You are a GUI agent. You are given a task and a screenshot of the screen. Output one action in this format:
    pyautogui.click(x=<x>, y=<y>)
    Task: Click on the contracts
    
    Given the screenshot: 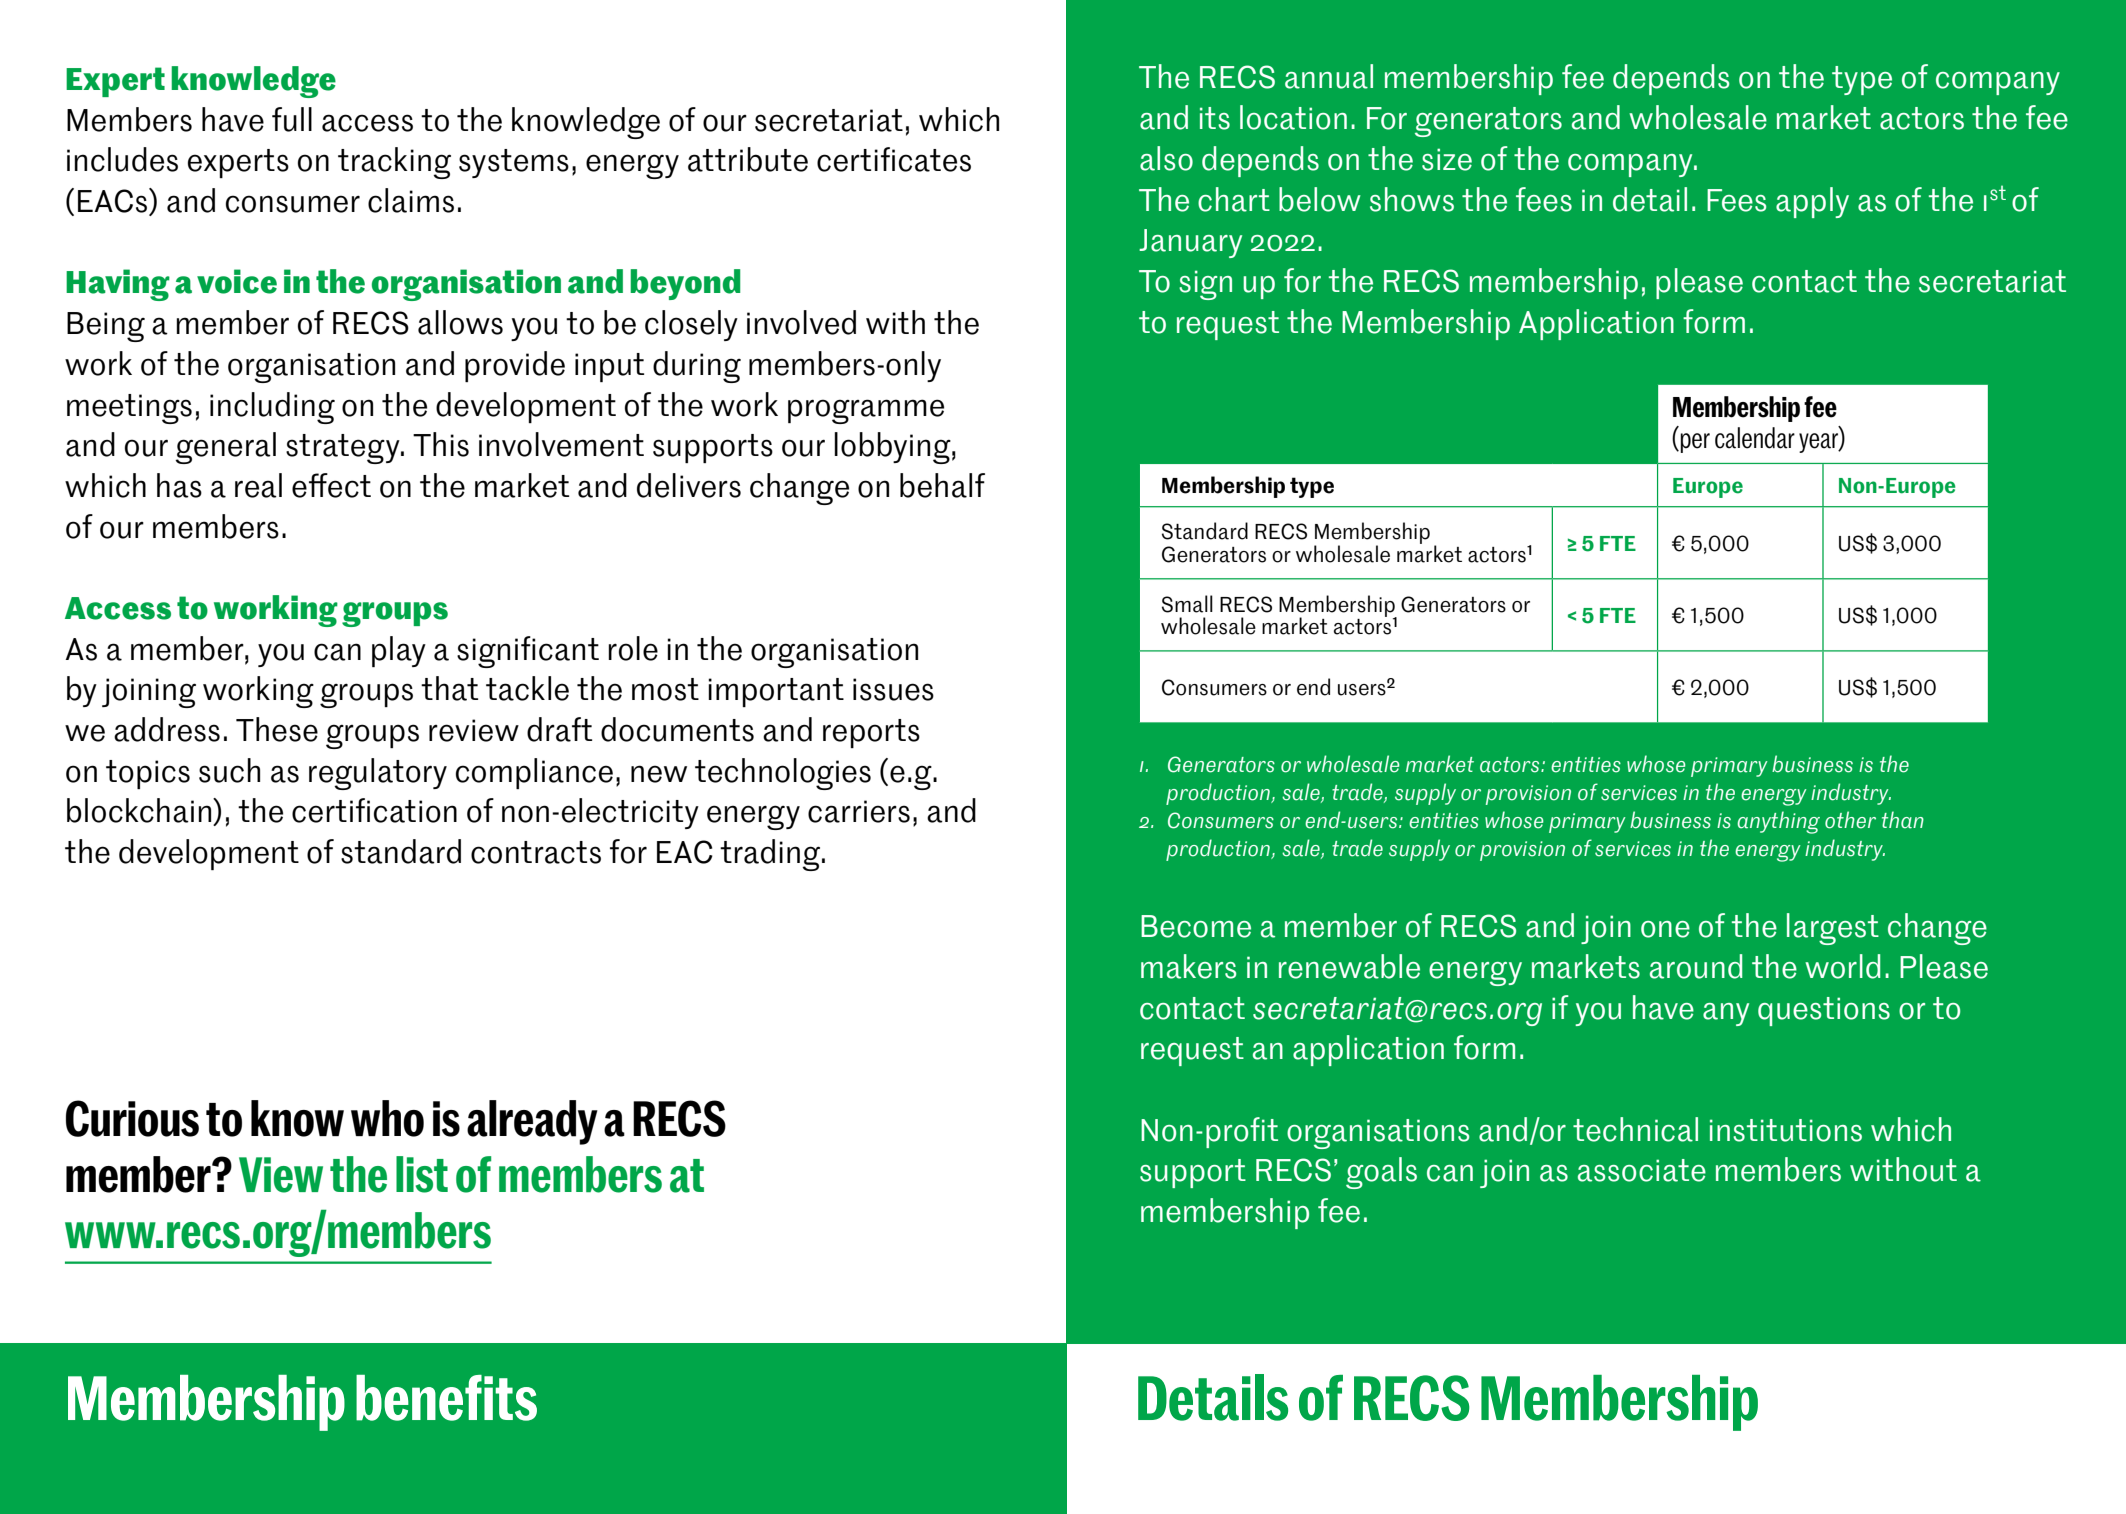 What is the action you would take?
    pyautogui.click(x=536, y=852)
